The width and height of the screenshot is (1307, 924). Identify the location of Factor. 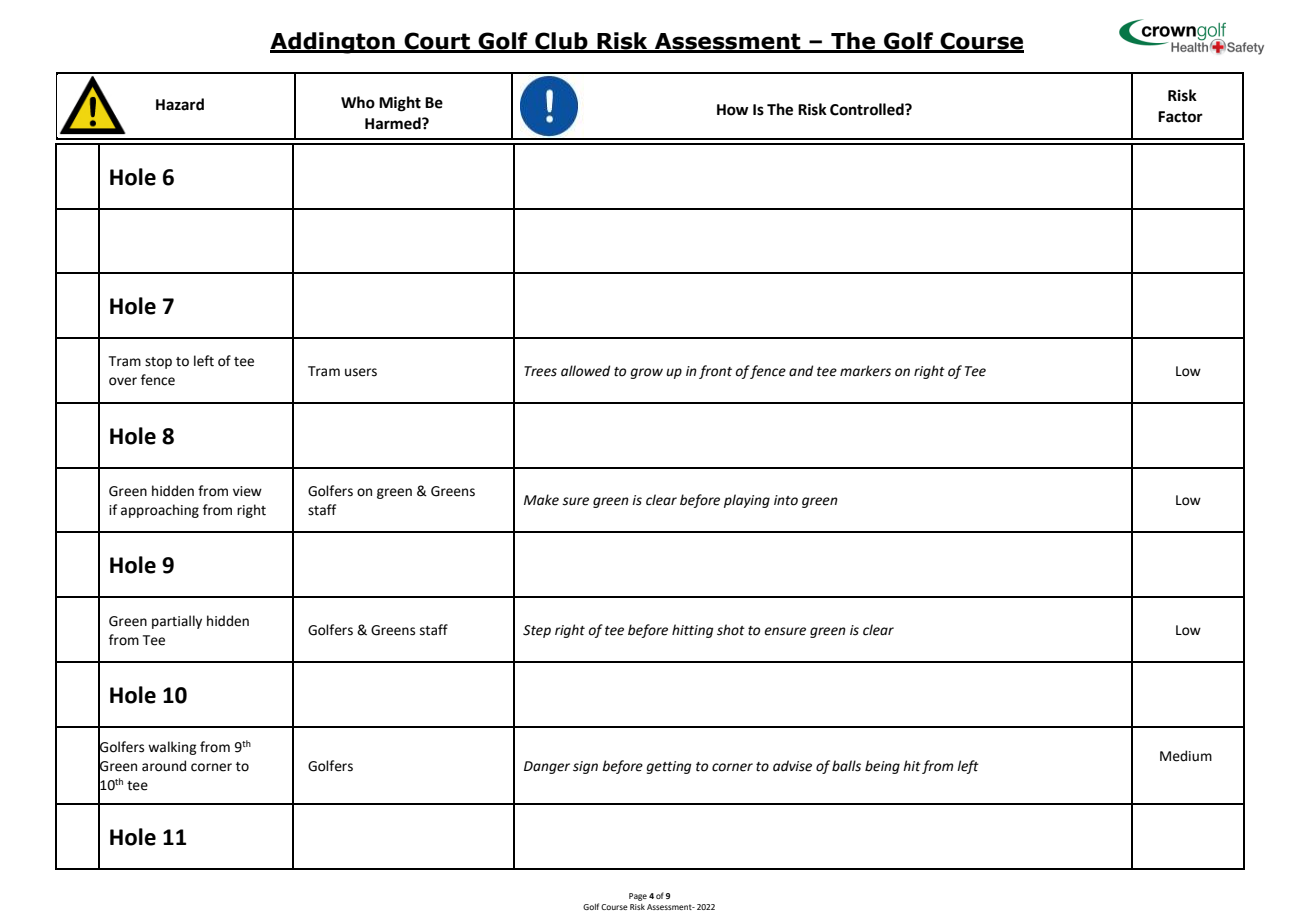
(1180, 117).
